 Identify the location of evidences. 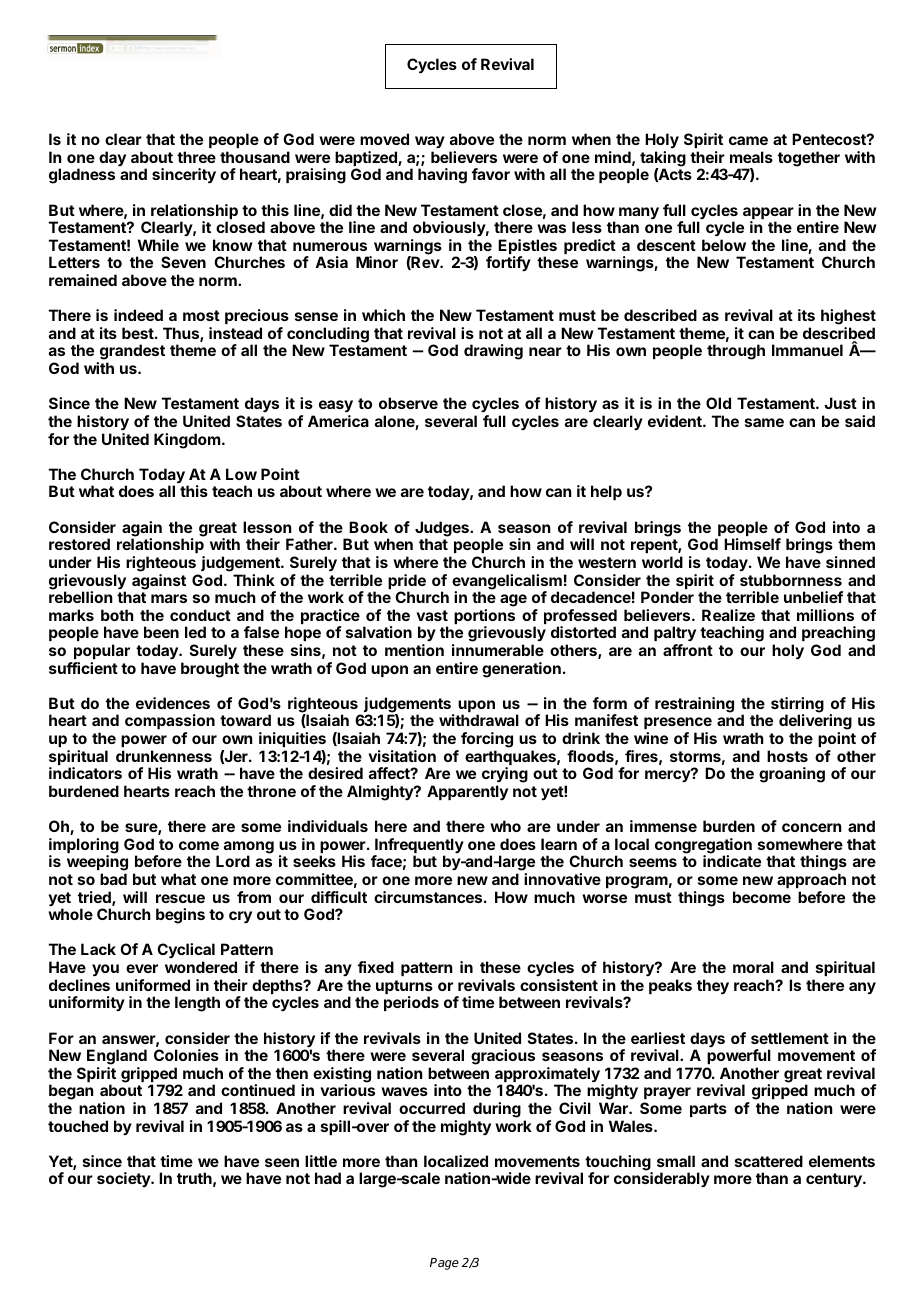
(173, 703).
